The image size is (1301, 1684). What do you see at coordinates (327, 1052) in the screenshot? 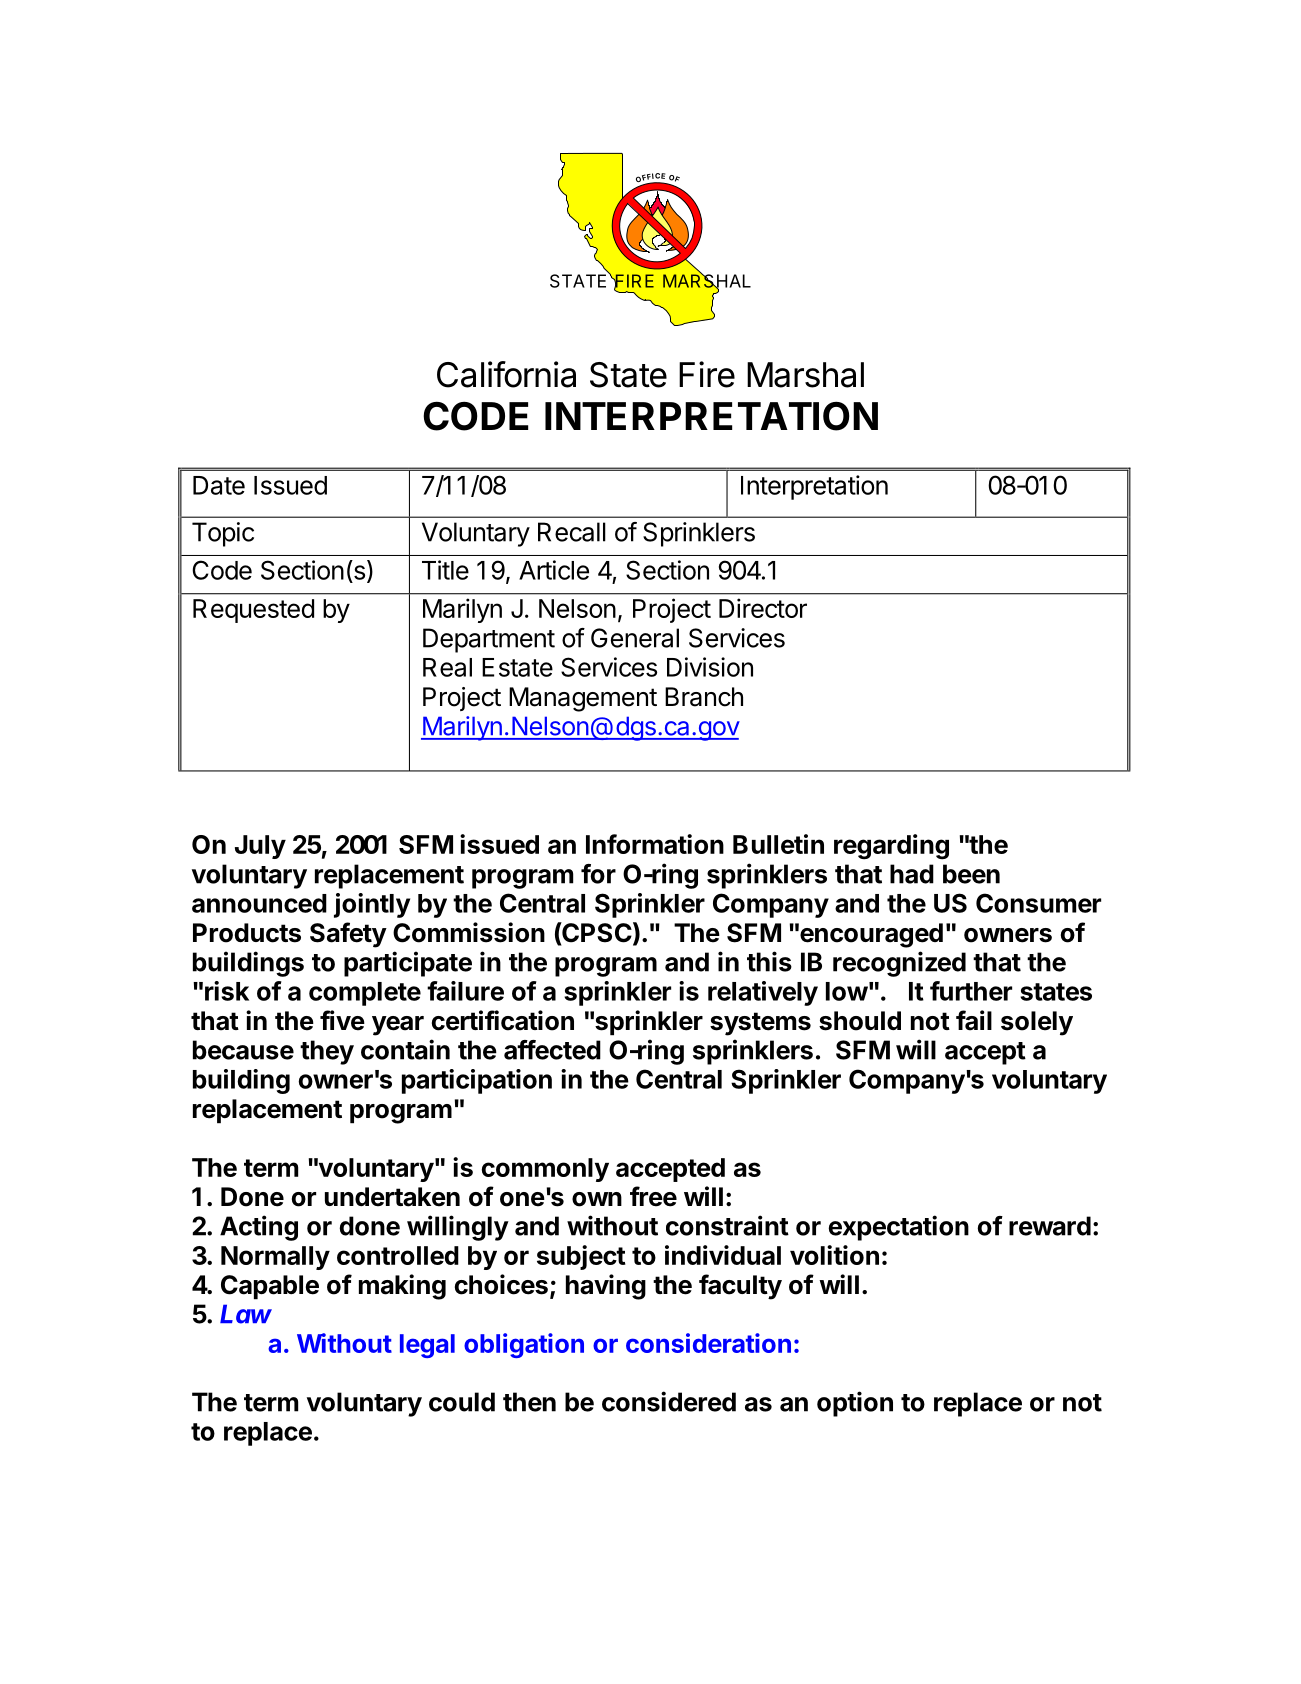
I see `they` at bounding box center [327, 1052].
